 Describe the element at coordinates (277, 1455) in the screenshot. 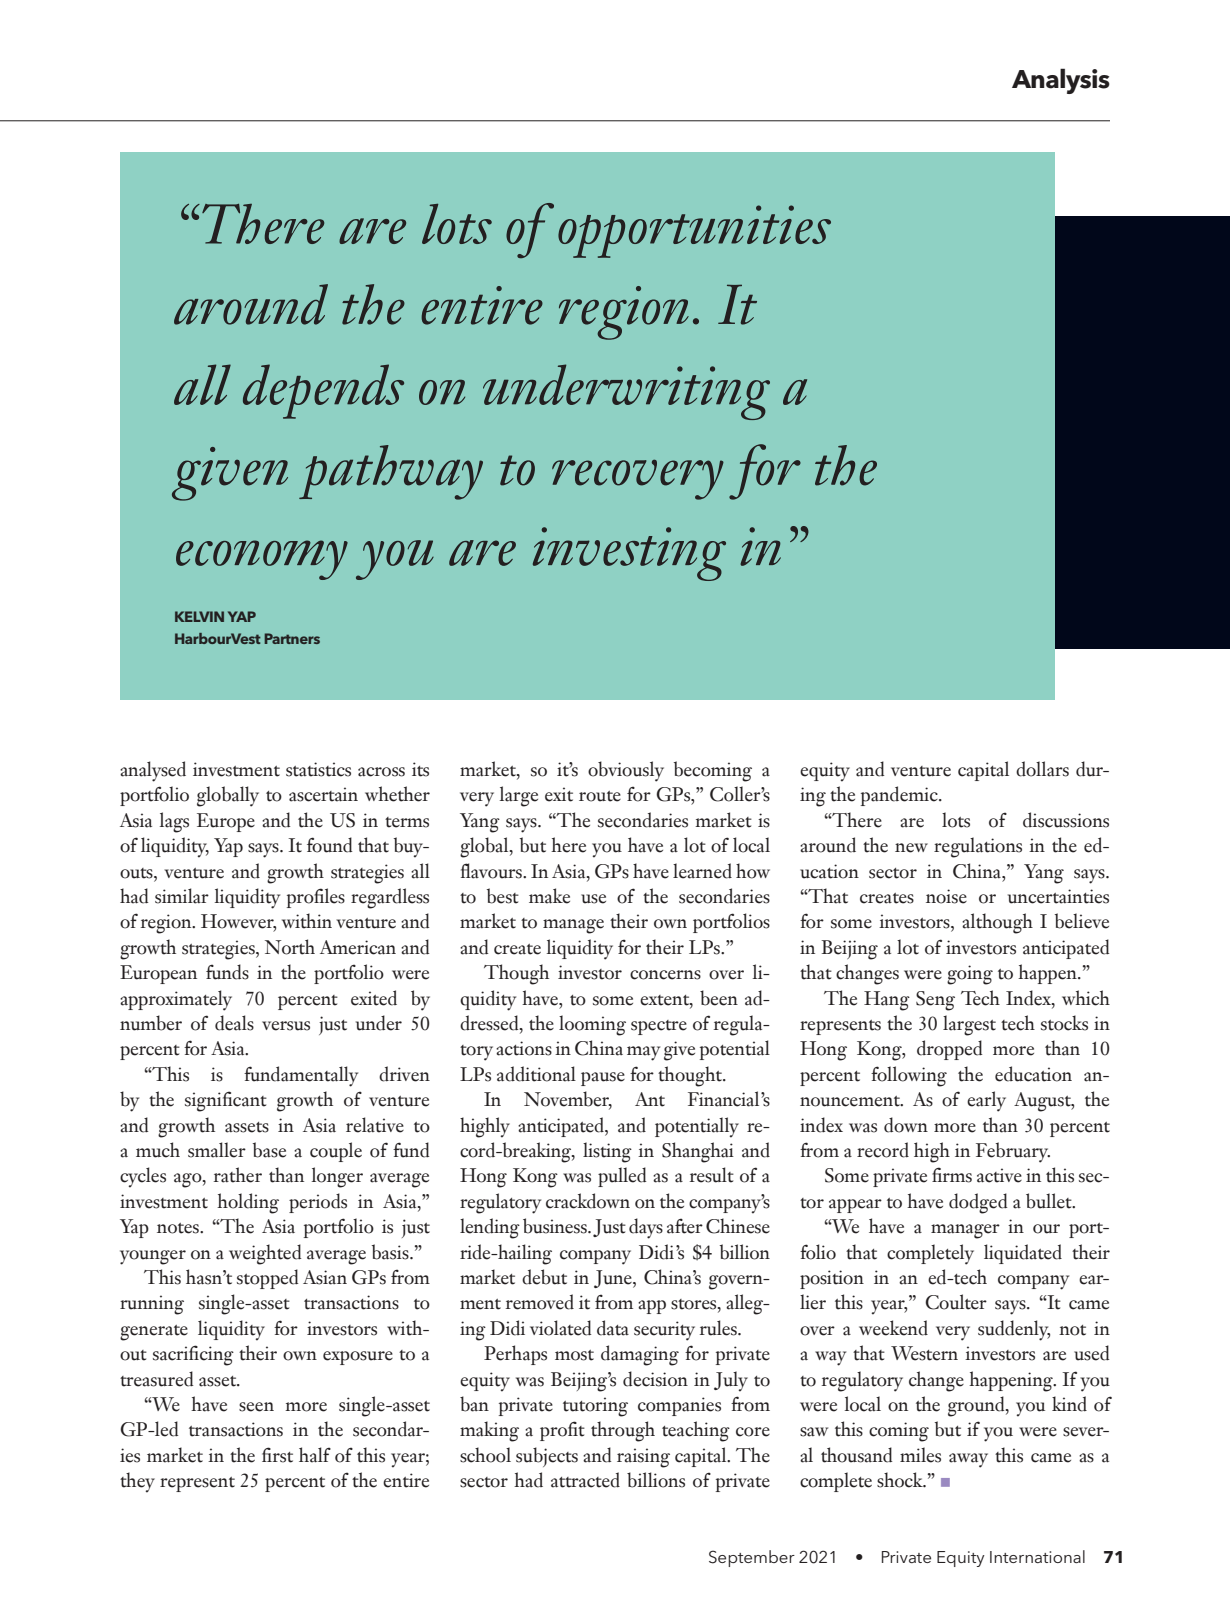

I see `first` at that location.
